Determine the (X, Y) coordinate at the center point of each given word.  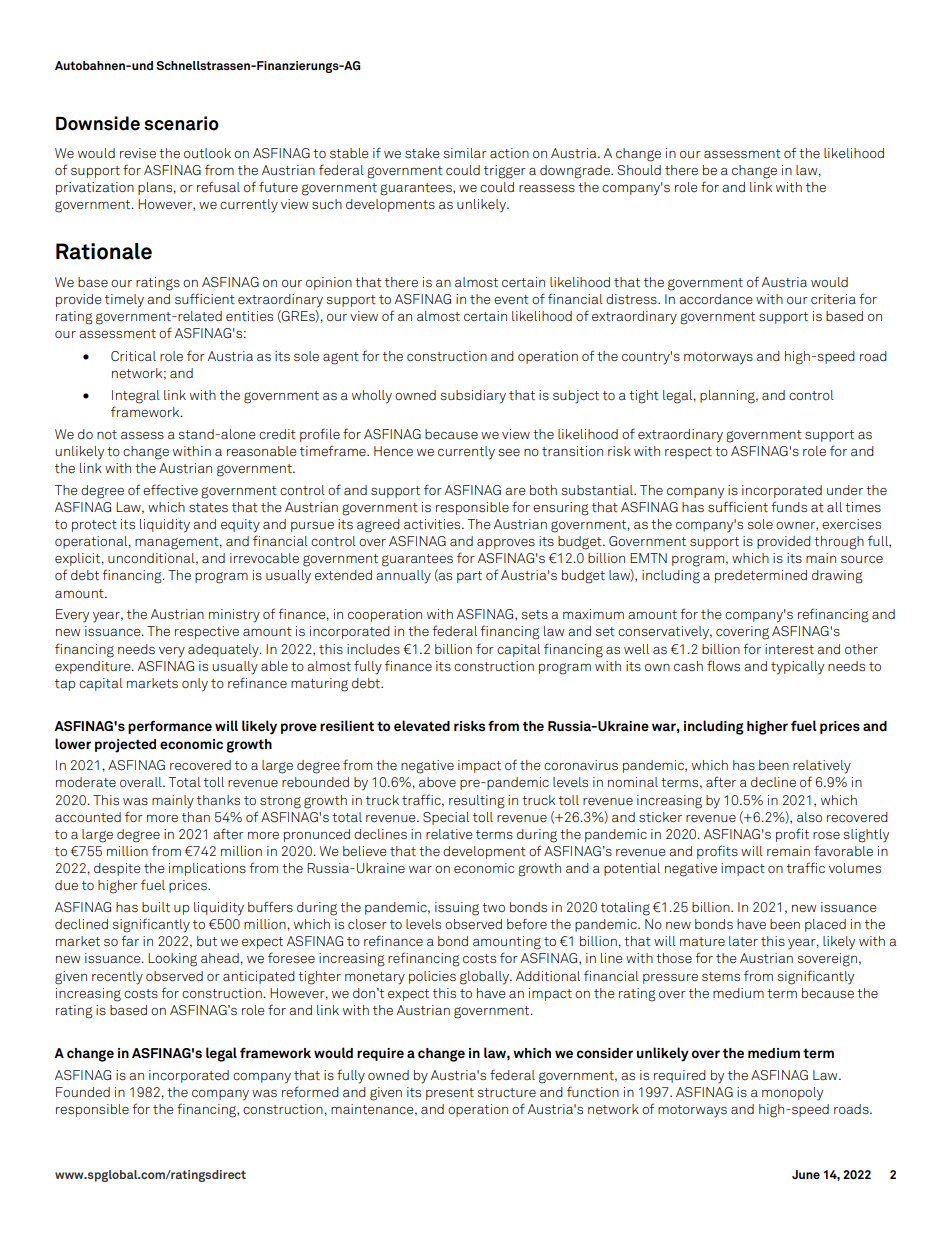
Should (639, 170)
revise (138, 153)
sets (534, 614)
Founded (83, 1092)
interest (789, 649)
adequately (224, 651)
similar (465, 153)
